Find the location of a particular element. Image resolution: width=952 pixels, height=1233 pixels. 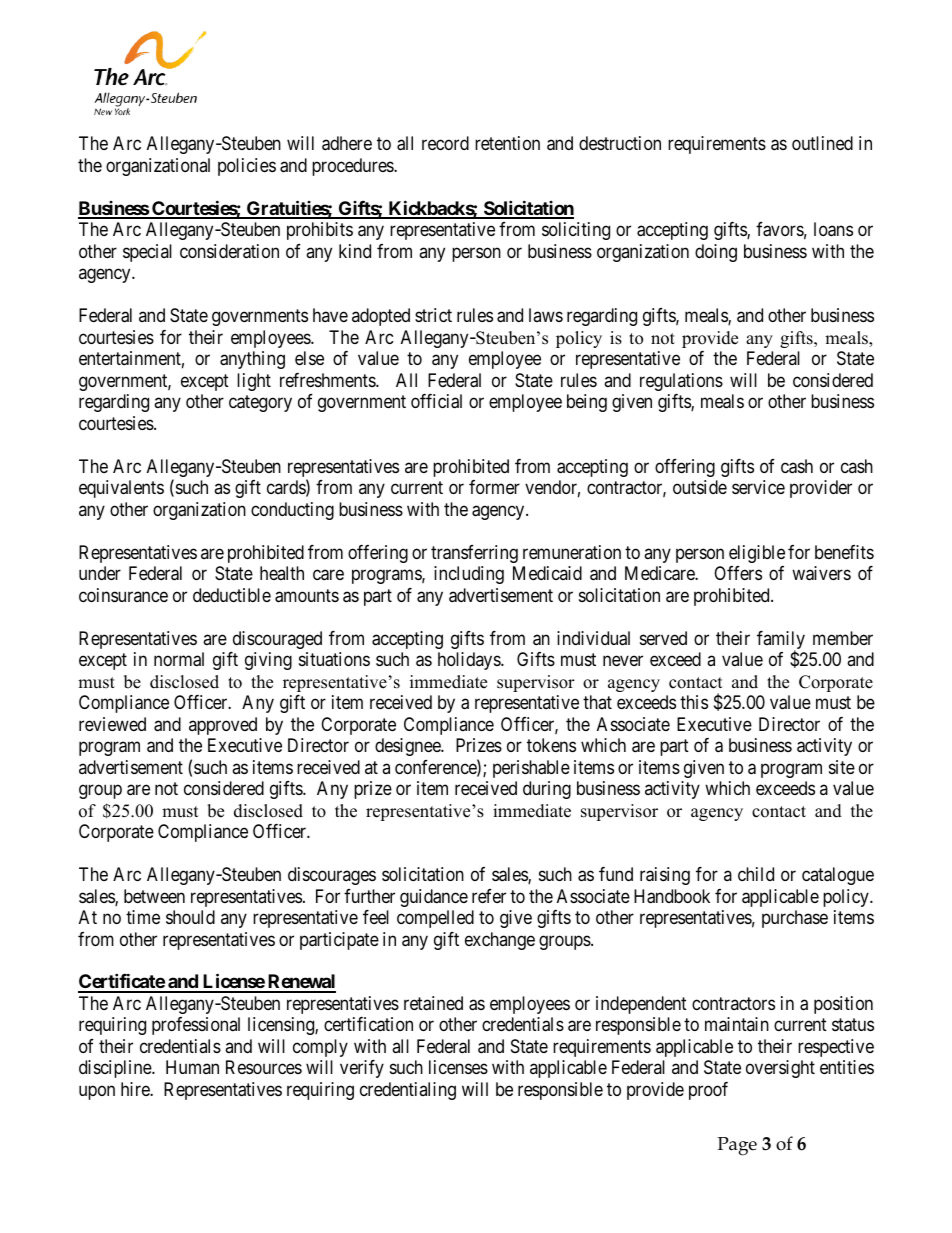

approved is located at coordinates (223, 726).
